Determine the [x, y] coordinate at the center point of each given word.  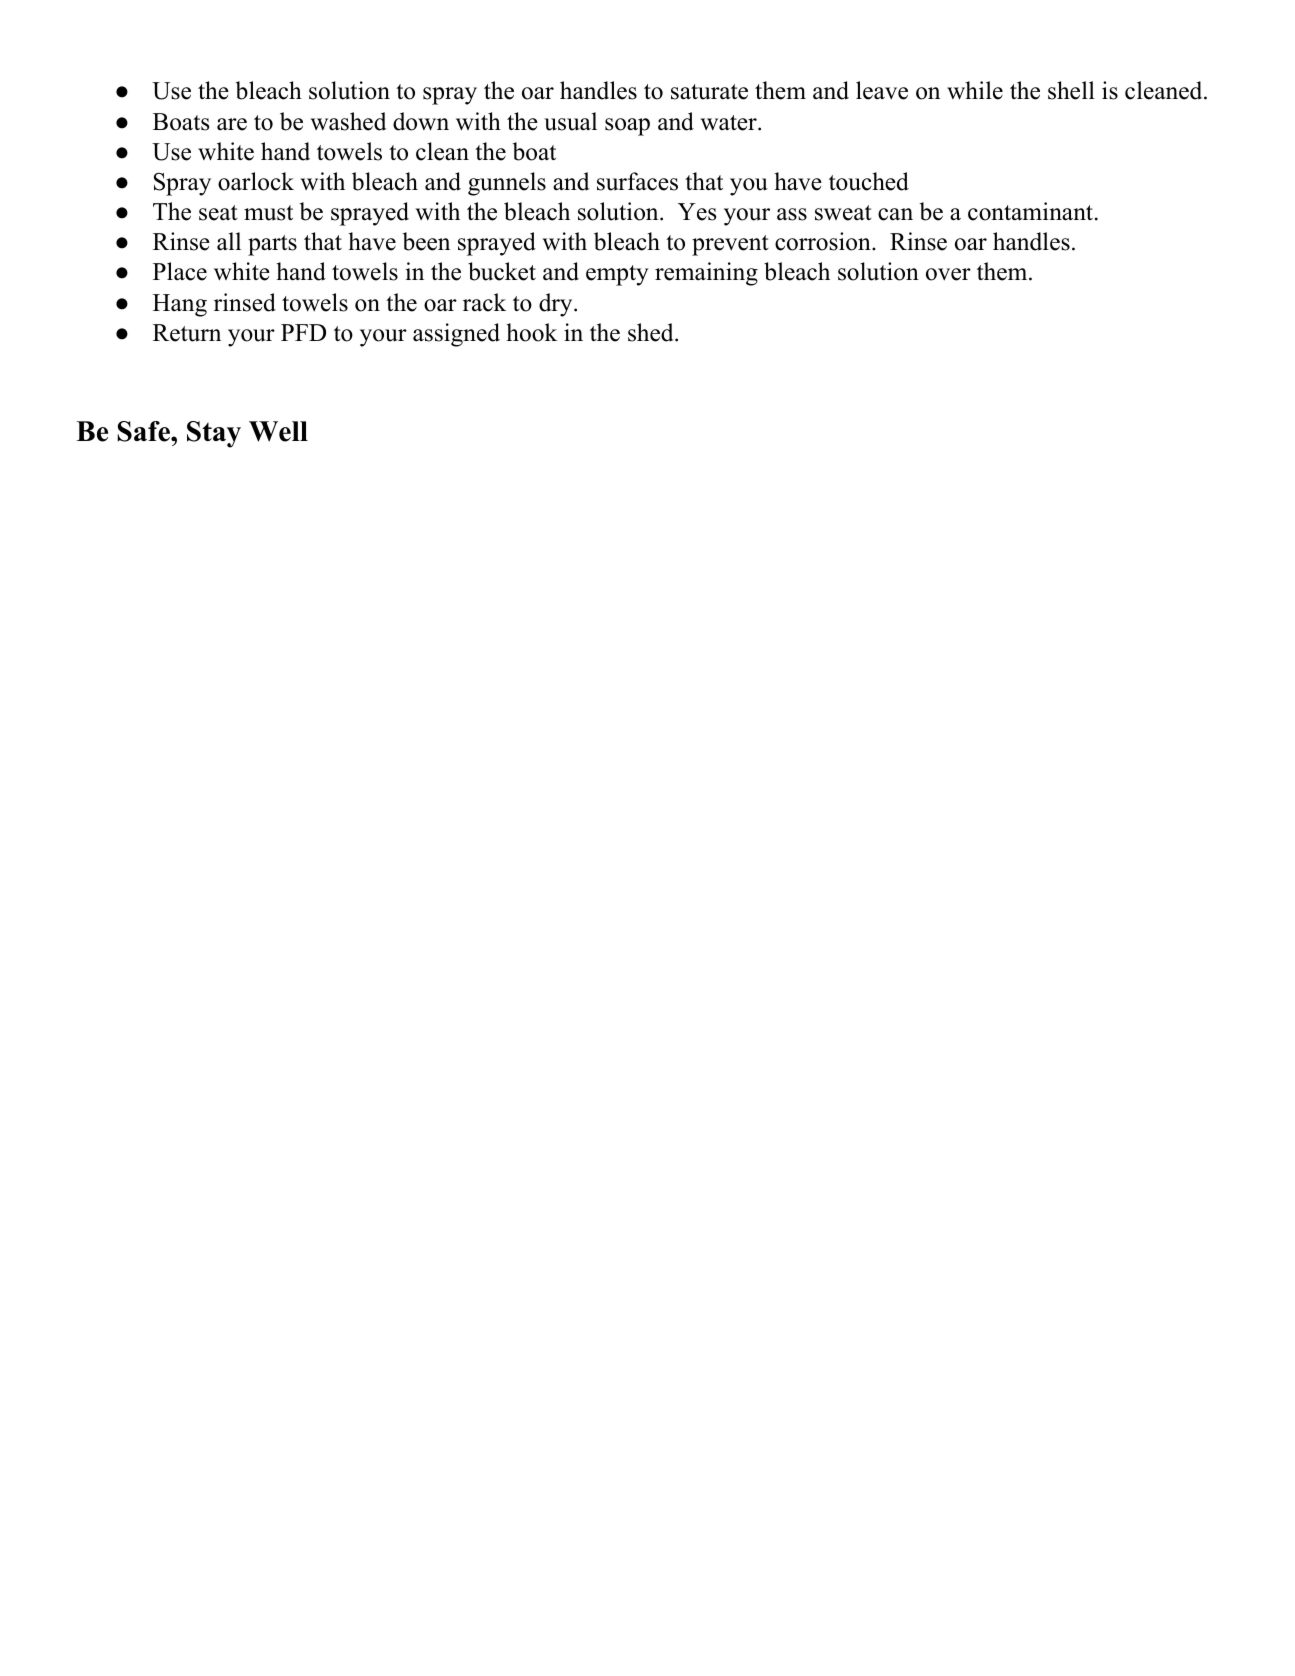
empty [617, 275]
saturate [709, 92]
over [948, 274]
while [975, 90]
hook [531, 332]
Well [278, 431]
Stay [214, 434]
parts [272, 245]
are [232, 124]
